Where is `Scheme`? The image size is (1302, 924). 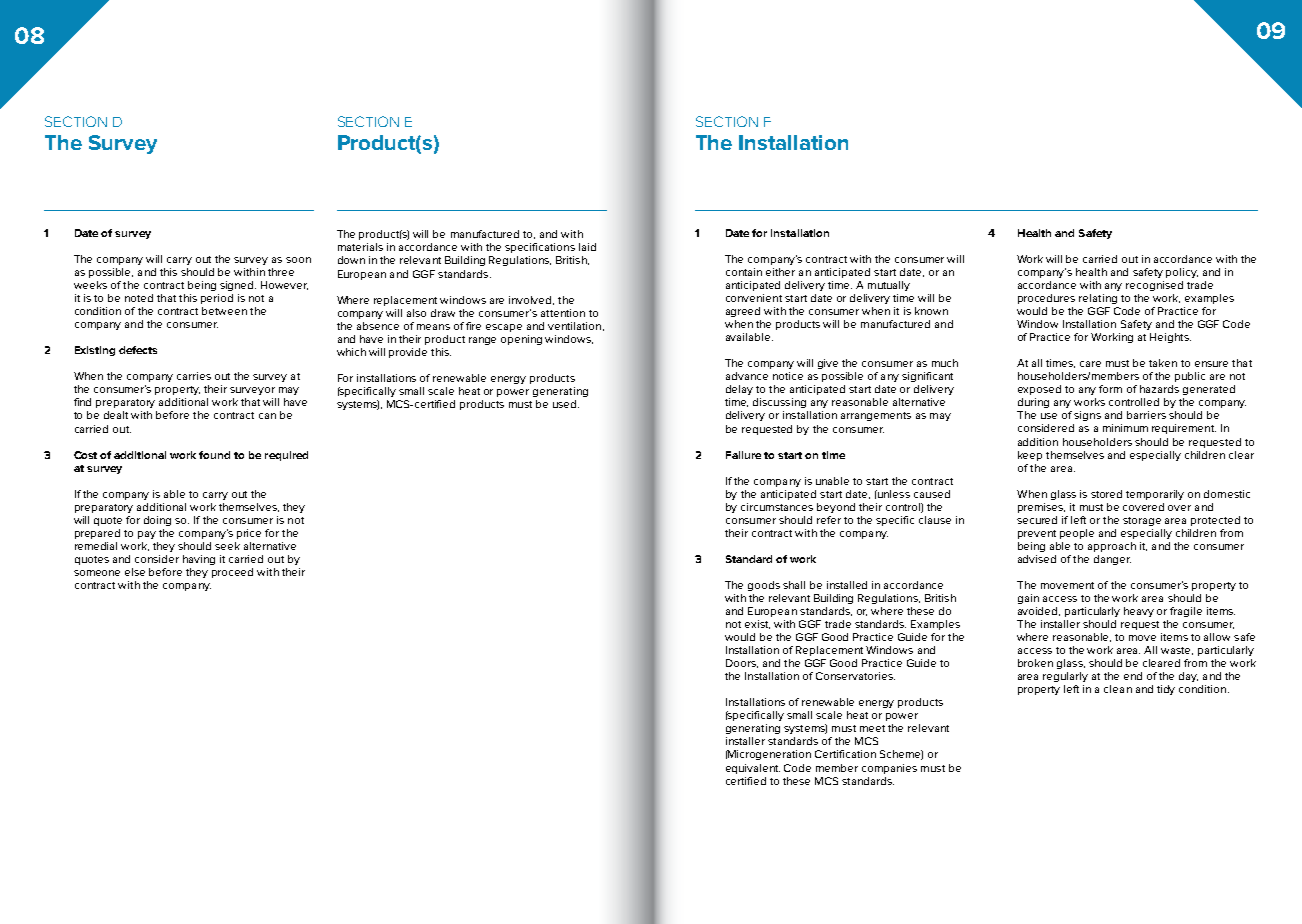 Scheme is located at coordinates (901, 755).
